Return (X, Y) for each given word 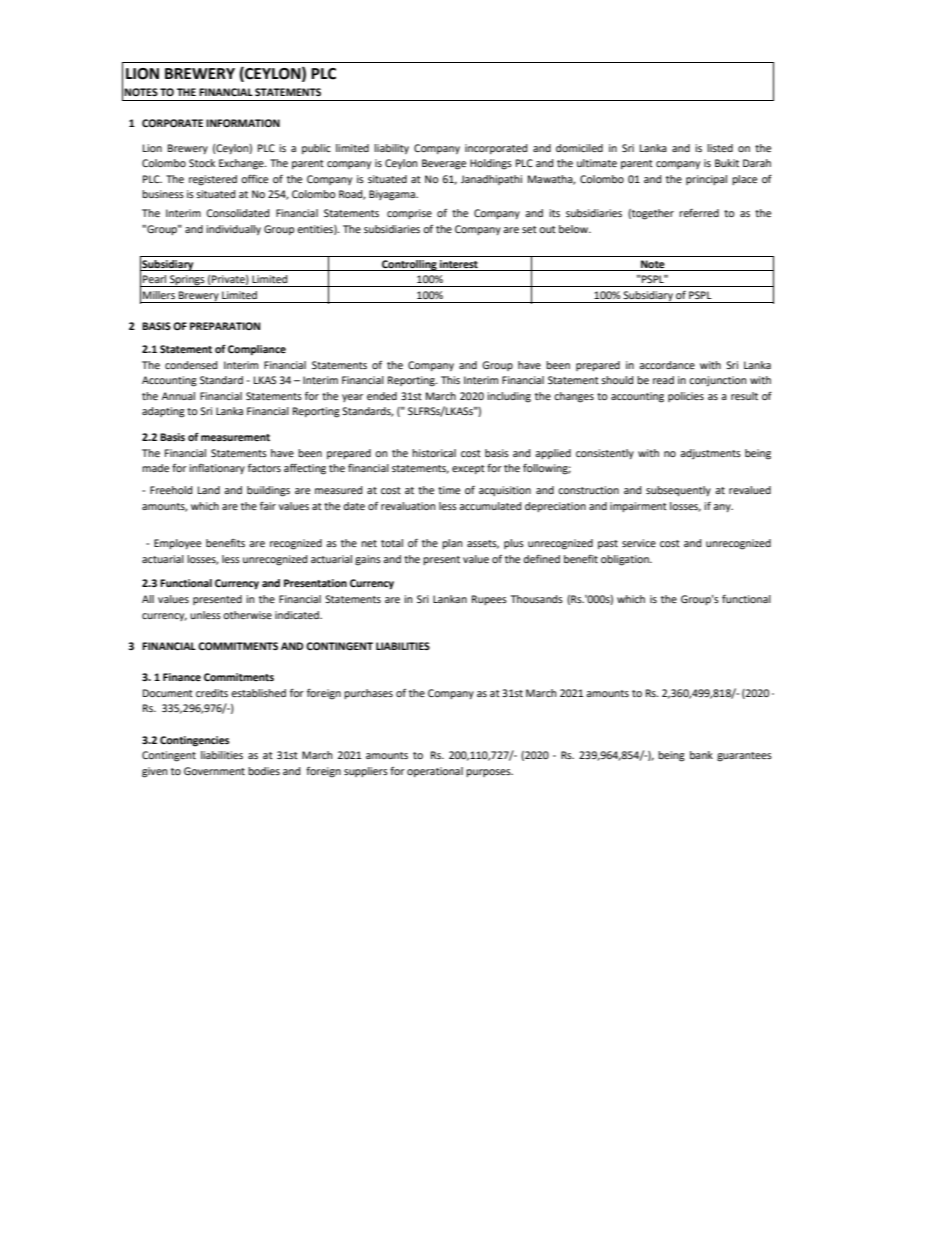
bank (701, 755)
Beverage (444, 164)
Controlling (409, 265)
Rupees (489, 600)
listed (720, 148)
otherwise (247, 615)
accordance (667, 365)
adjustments (710, 454)
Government (214, 771)
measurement (235, 437)
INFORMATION (243, 123)
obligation (626, 560)
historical (434, 453)
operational (435, 772)
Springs (187, 281)
